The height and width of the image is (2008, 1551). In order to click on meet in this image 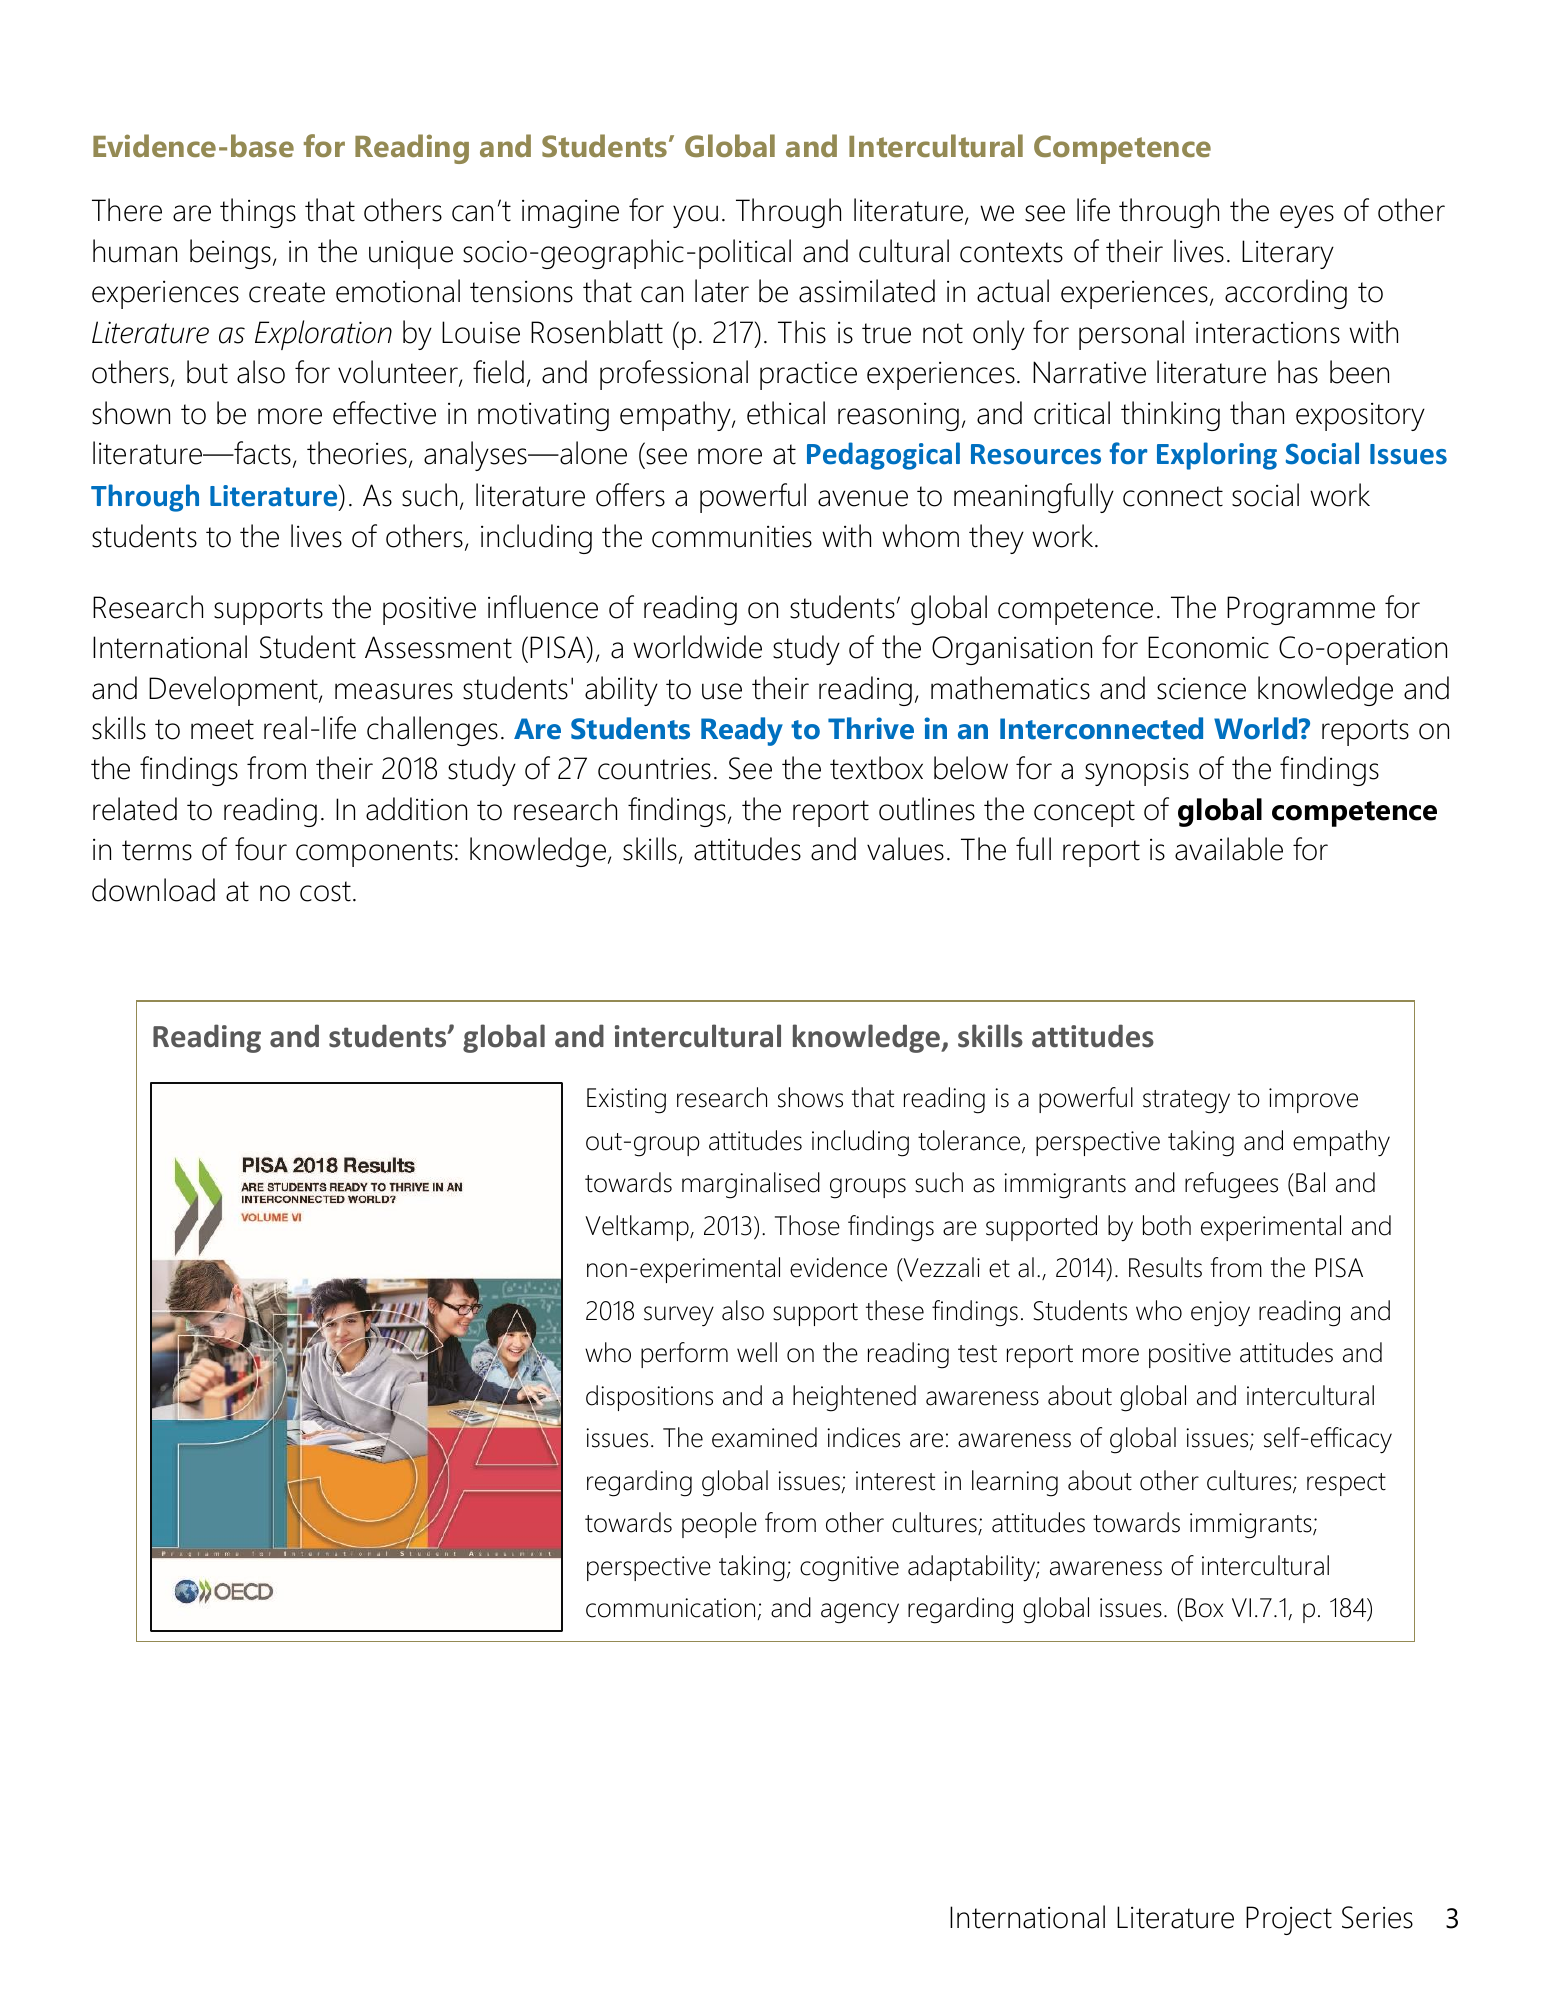, I will do `click(222, 729)`.
